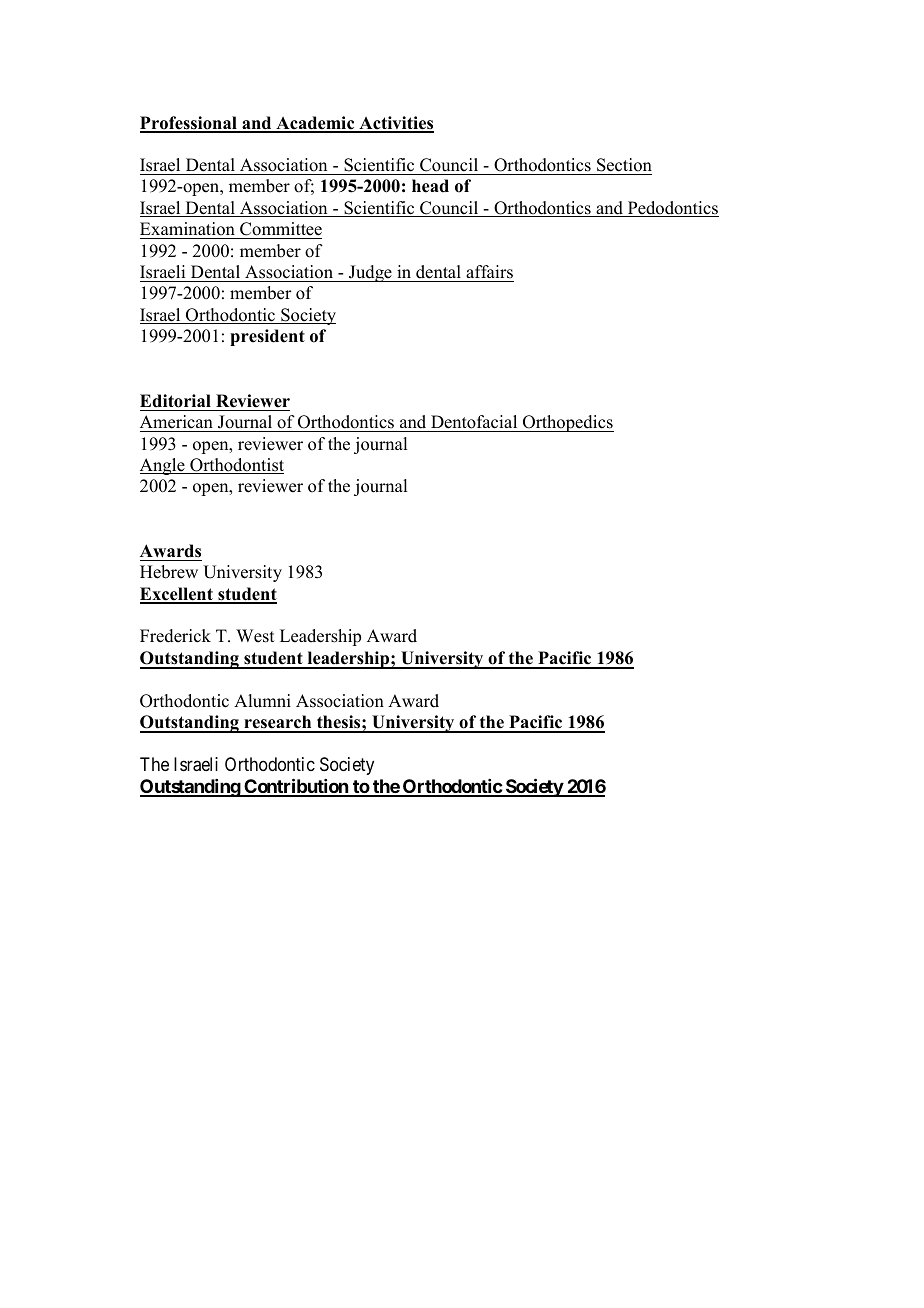 The image size is (924, 1308). I want to click on Section, so click(624, 165).
